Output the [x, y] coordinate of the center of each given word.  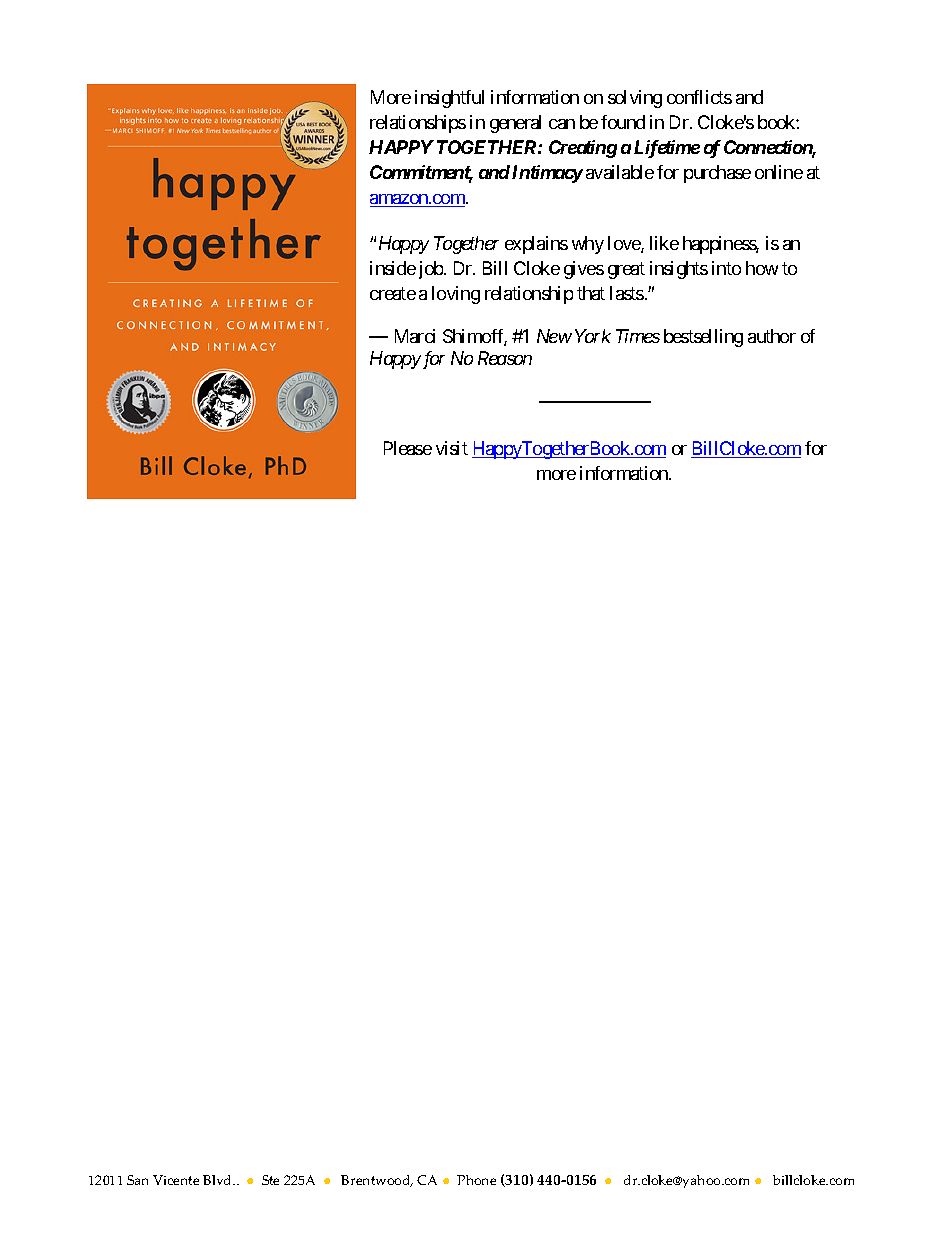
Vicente [176, 1180]
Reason [505, 358]
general [515, 124]
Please [408, 448]
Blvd [219, 1180]
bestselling [703, 338]
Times [638, 336]
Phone [476, 1180]
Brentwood [377, 1181]
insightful [449, 99]
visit [452, 448]
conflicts [699, 97]
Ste [270, 1180]
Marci [415, 336]
